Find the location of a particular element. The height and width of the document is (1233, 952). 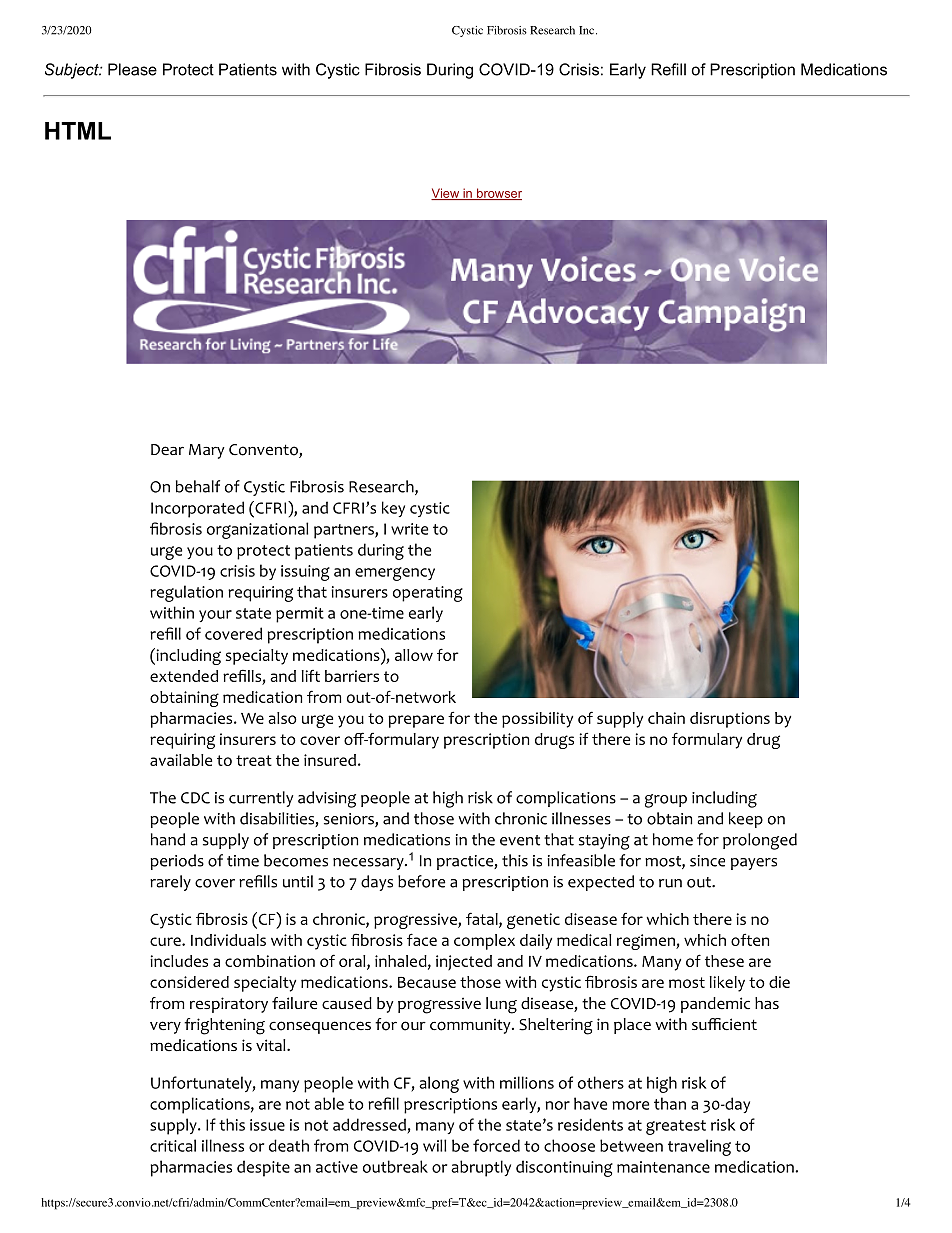

traveling is located at coordinates (699, 1147).
